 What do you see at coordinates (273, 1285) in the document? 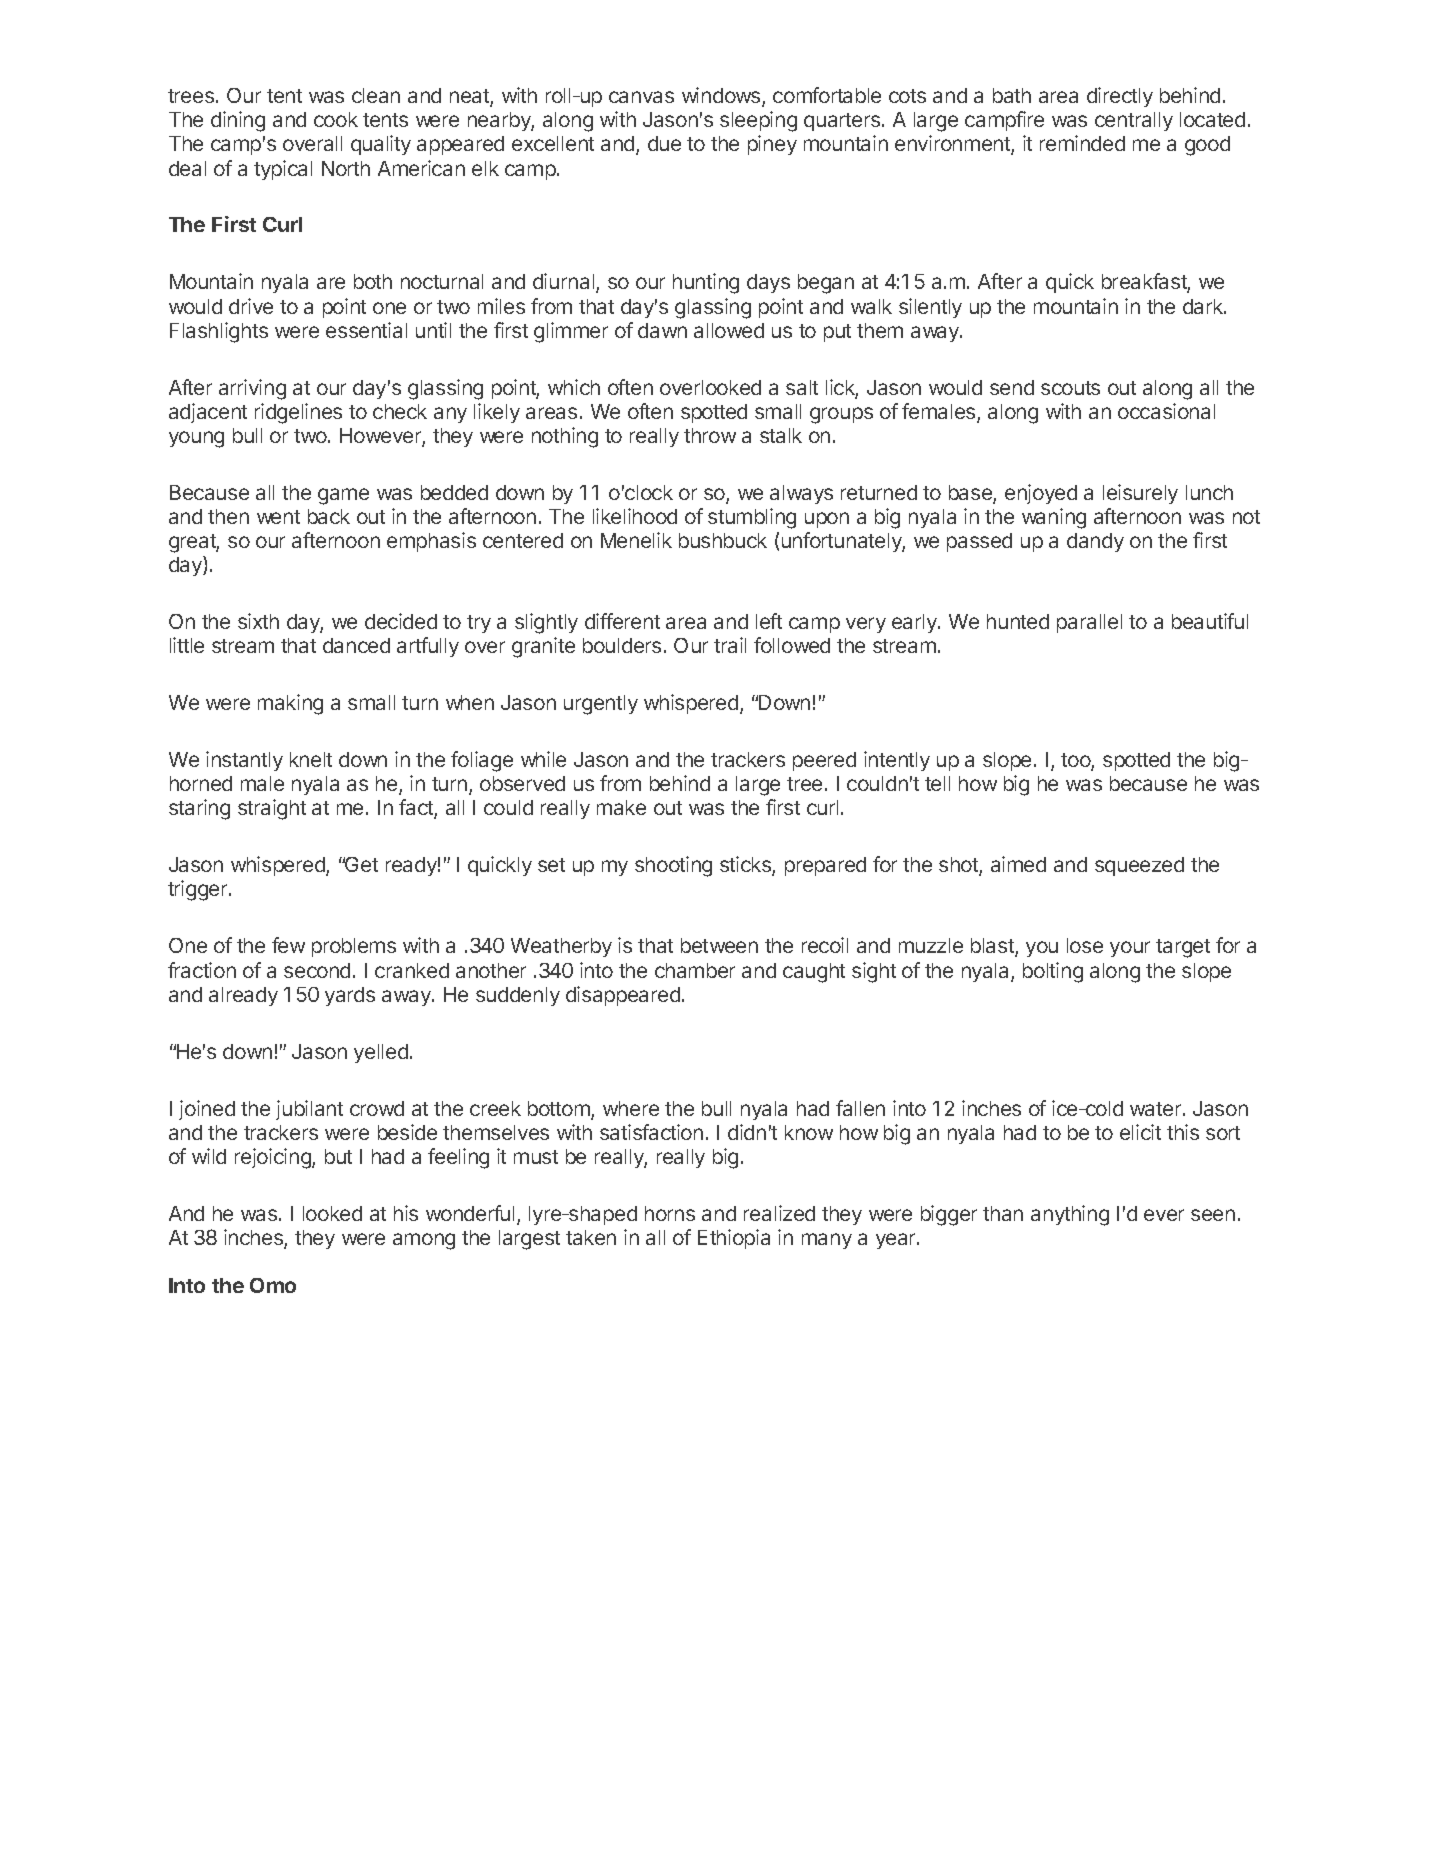
I see `Omo` at bounding box center [273, 1285].
